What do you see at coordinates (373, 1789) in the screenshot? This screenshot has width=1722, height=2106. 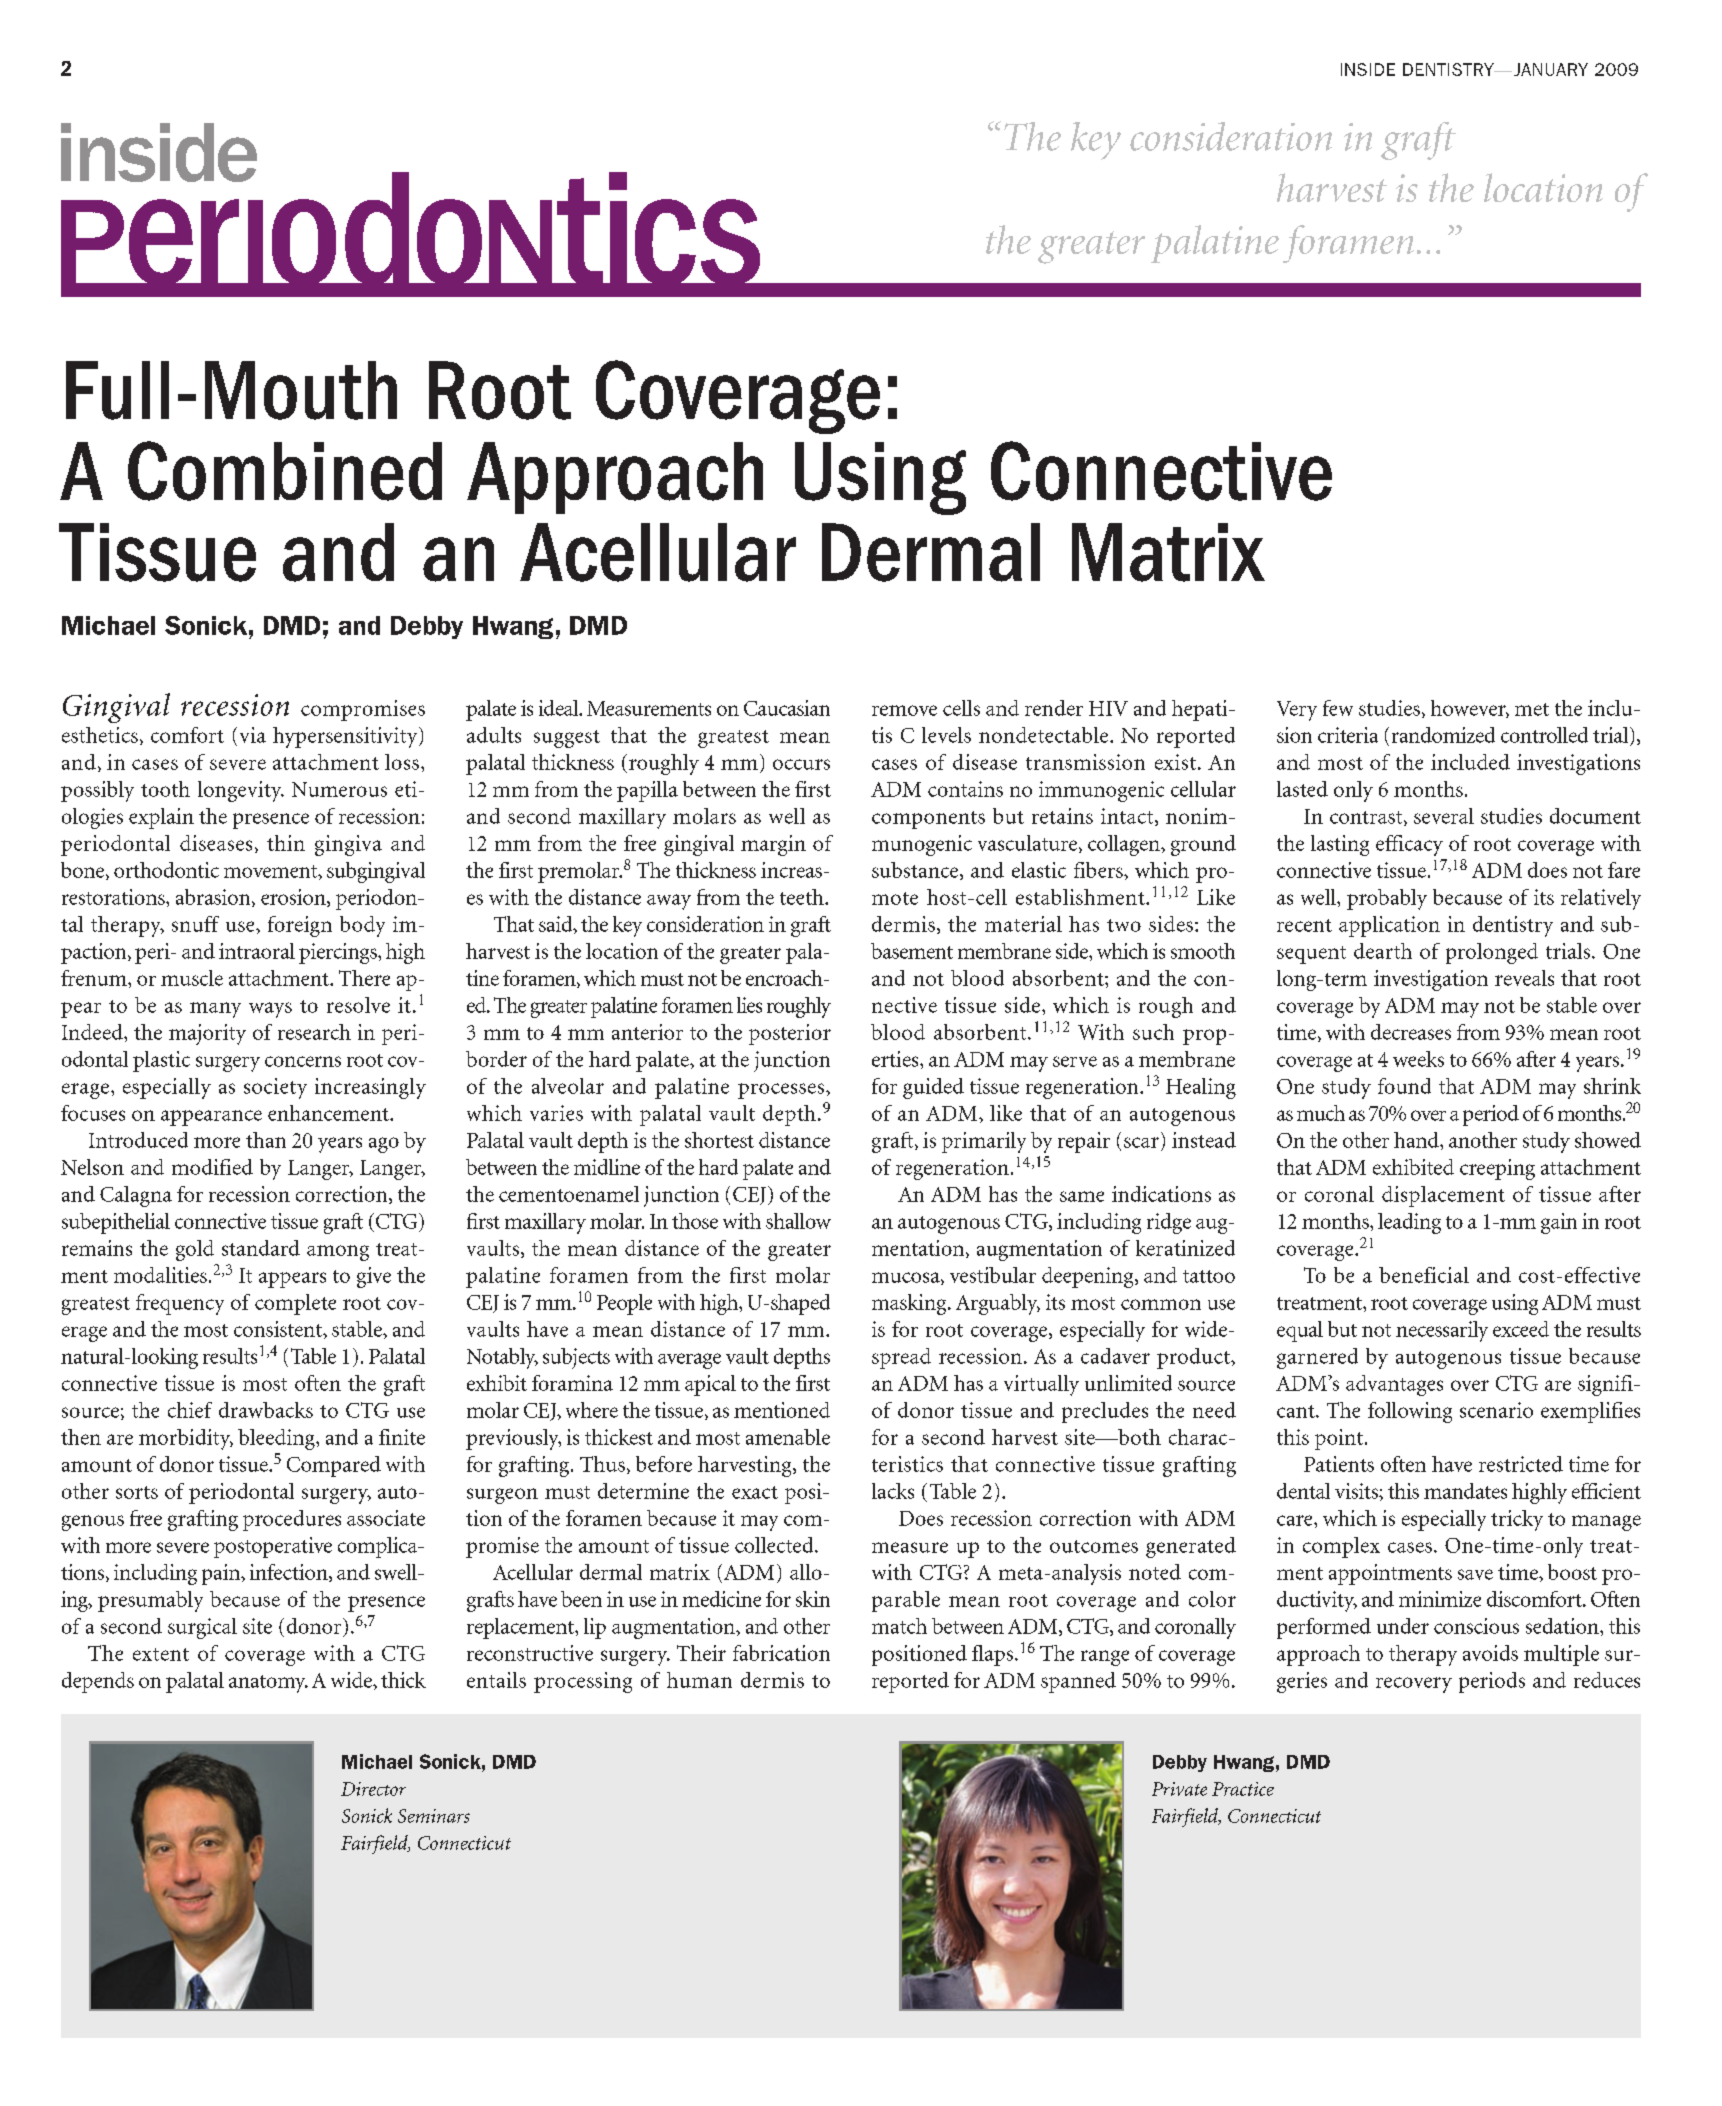 I see `Director` at bounding box center [373, 1789].
